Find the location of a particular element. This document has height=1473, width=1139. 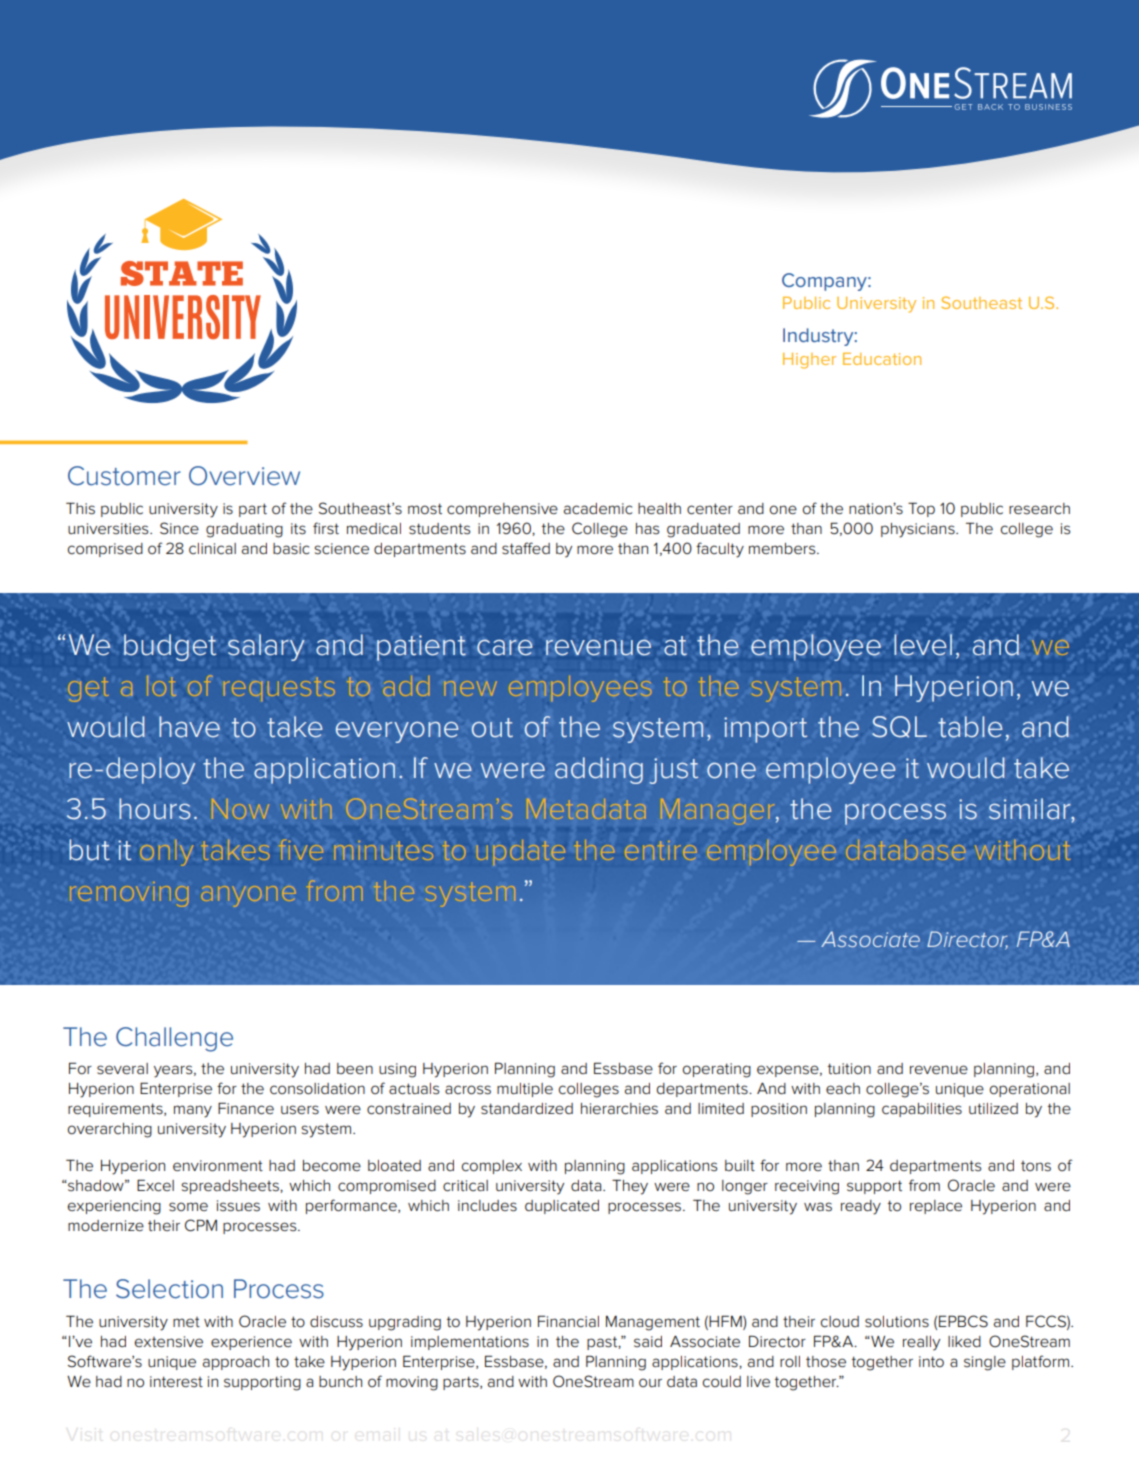

Financial is located at coordinates (568, 1321).
